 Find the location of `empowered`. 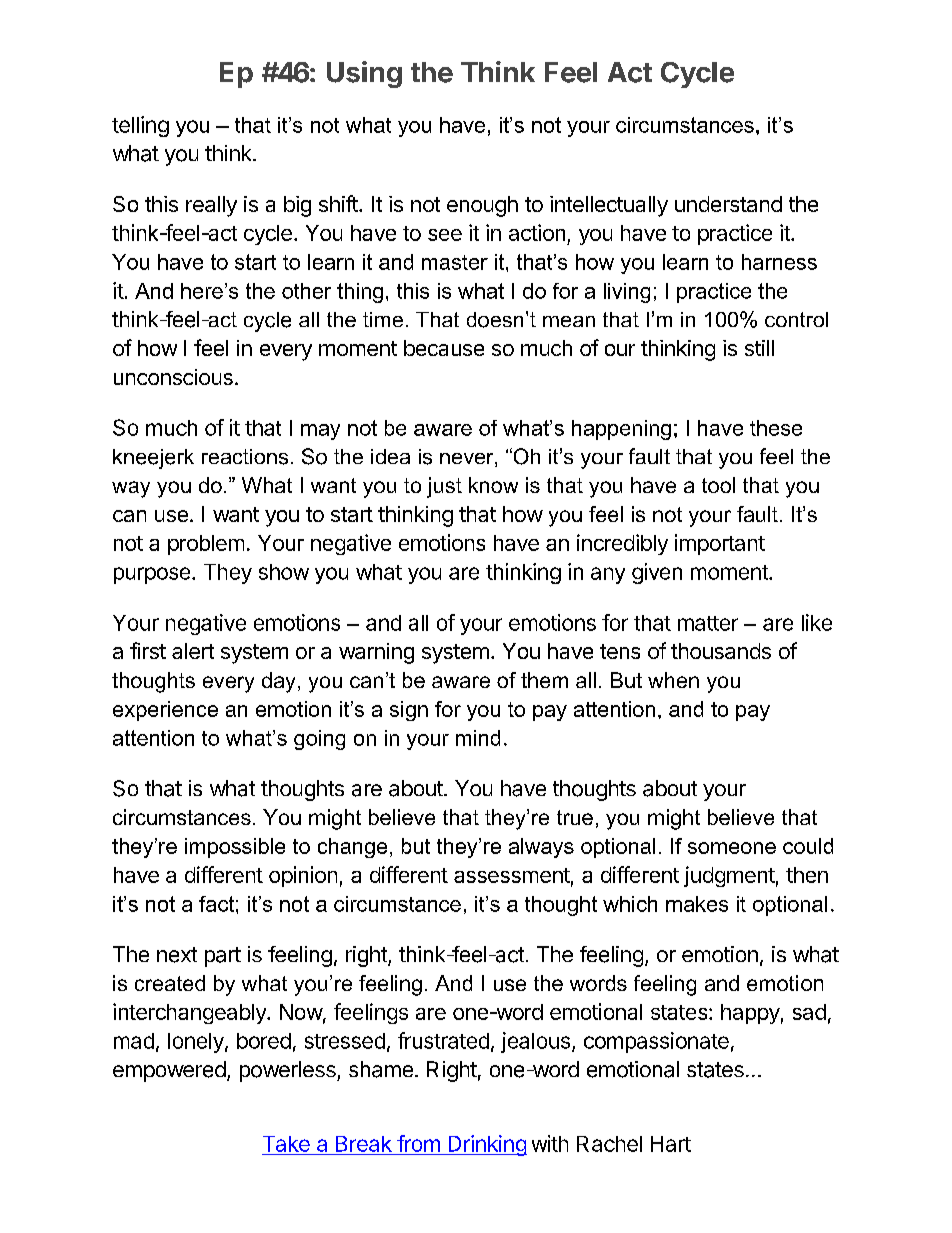

empowered is located at coordinates (169, 1071).
